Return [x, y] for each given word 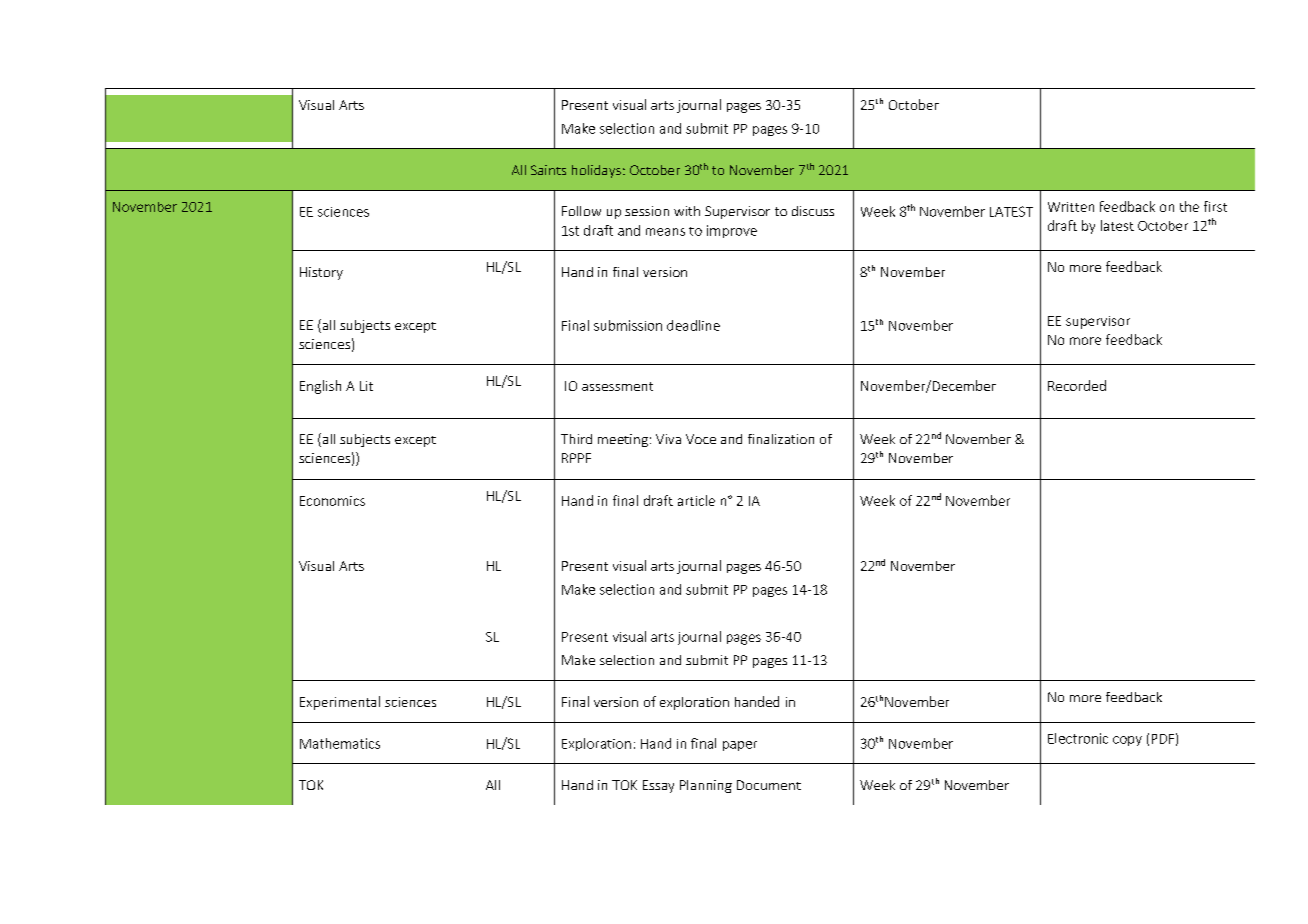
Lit [366, 386]
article [696, 500]
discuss [813, 211]
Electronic [1078, 738]
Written [1071, 207]
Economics [332, 501]
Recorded [1077, 385]
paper [740, 746]
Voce [701, 439]
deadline [693, 325]
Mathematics [340, 743]
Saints [548, 170]
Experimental [340, 703]
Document [769, 785]
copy [1127, 741]
